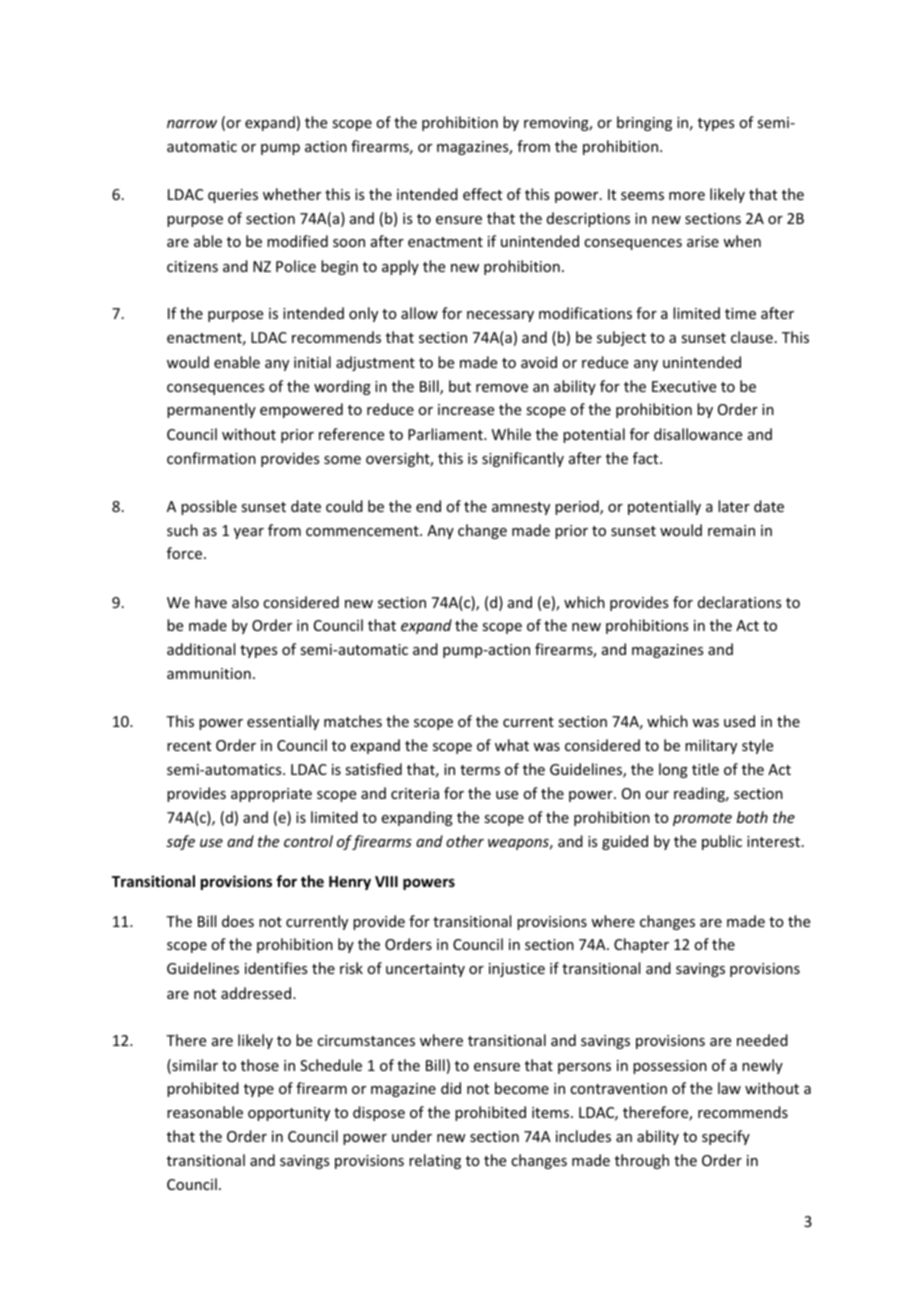  I want to click on queries, so click(233, 196).
